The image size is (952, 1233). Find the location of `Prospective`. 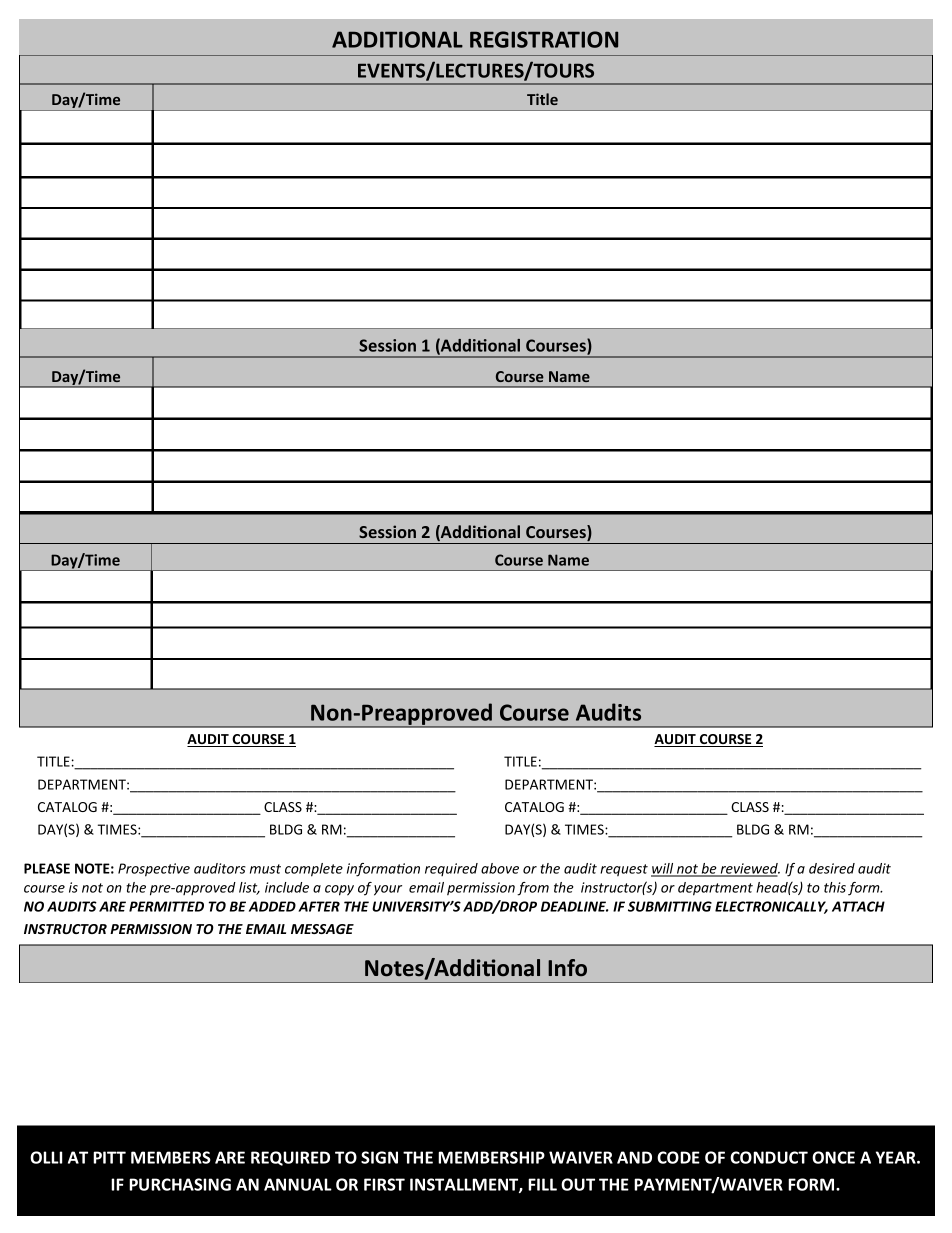

Prospective is located at coordinates (154, 870).
